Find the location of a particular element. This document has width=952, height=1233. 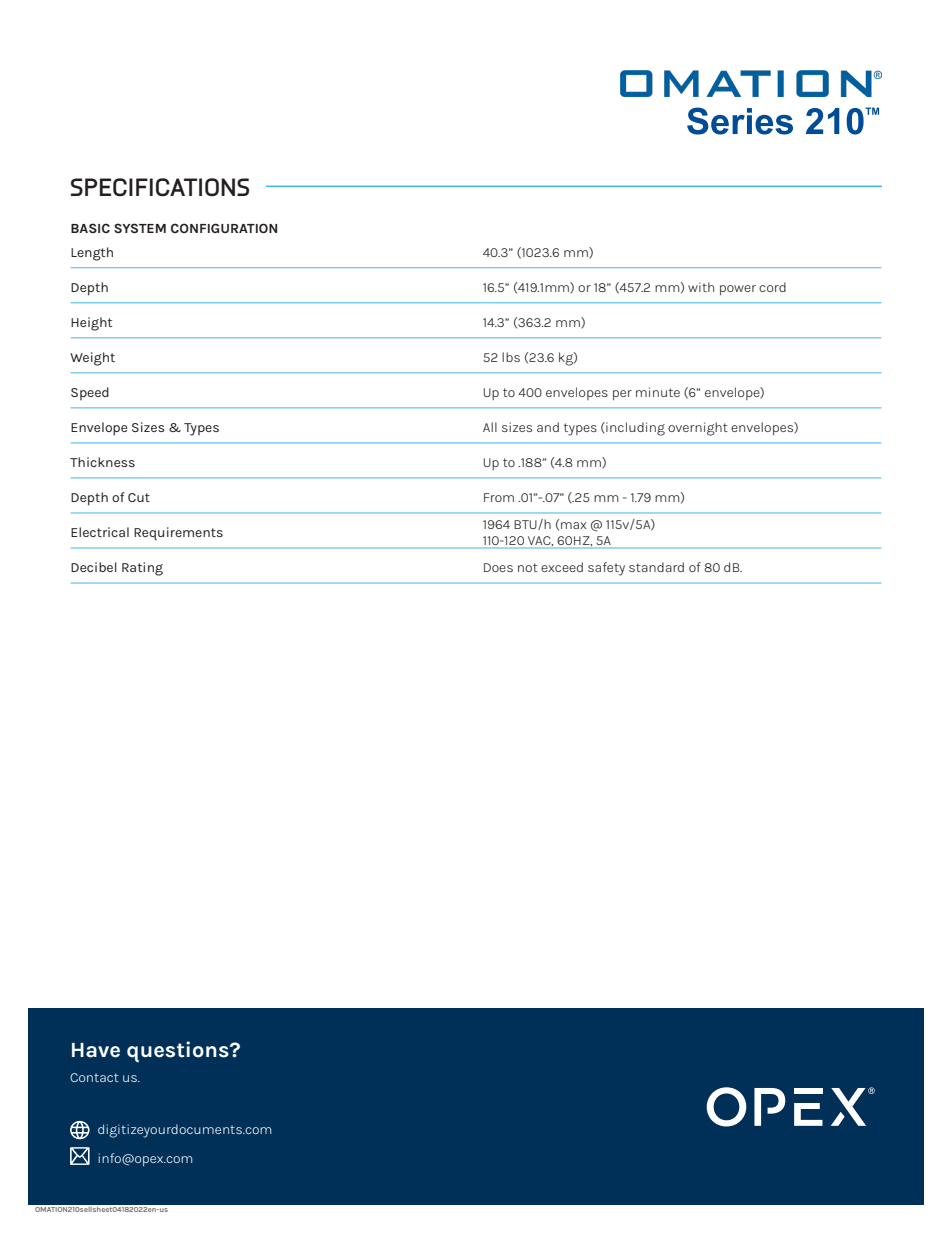

CONFIGURATION is located at coordinates (224, 228).
